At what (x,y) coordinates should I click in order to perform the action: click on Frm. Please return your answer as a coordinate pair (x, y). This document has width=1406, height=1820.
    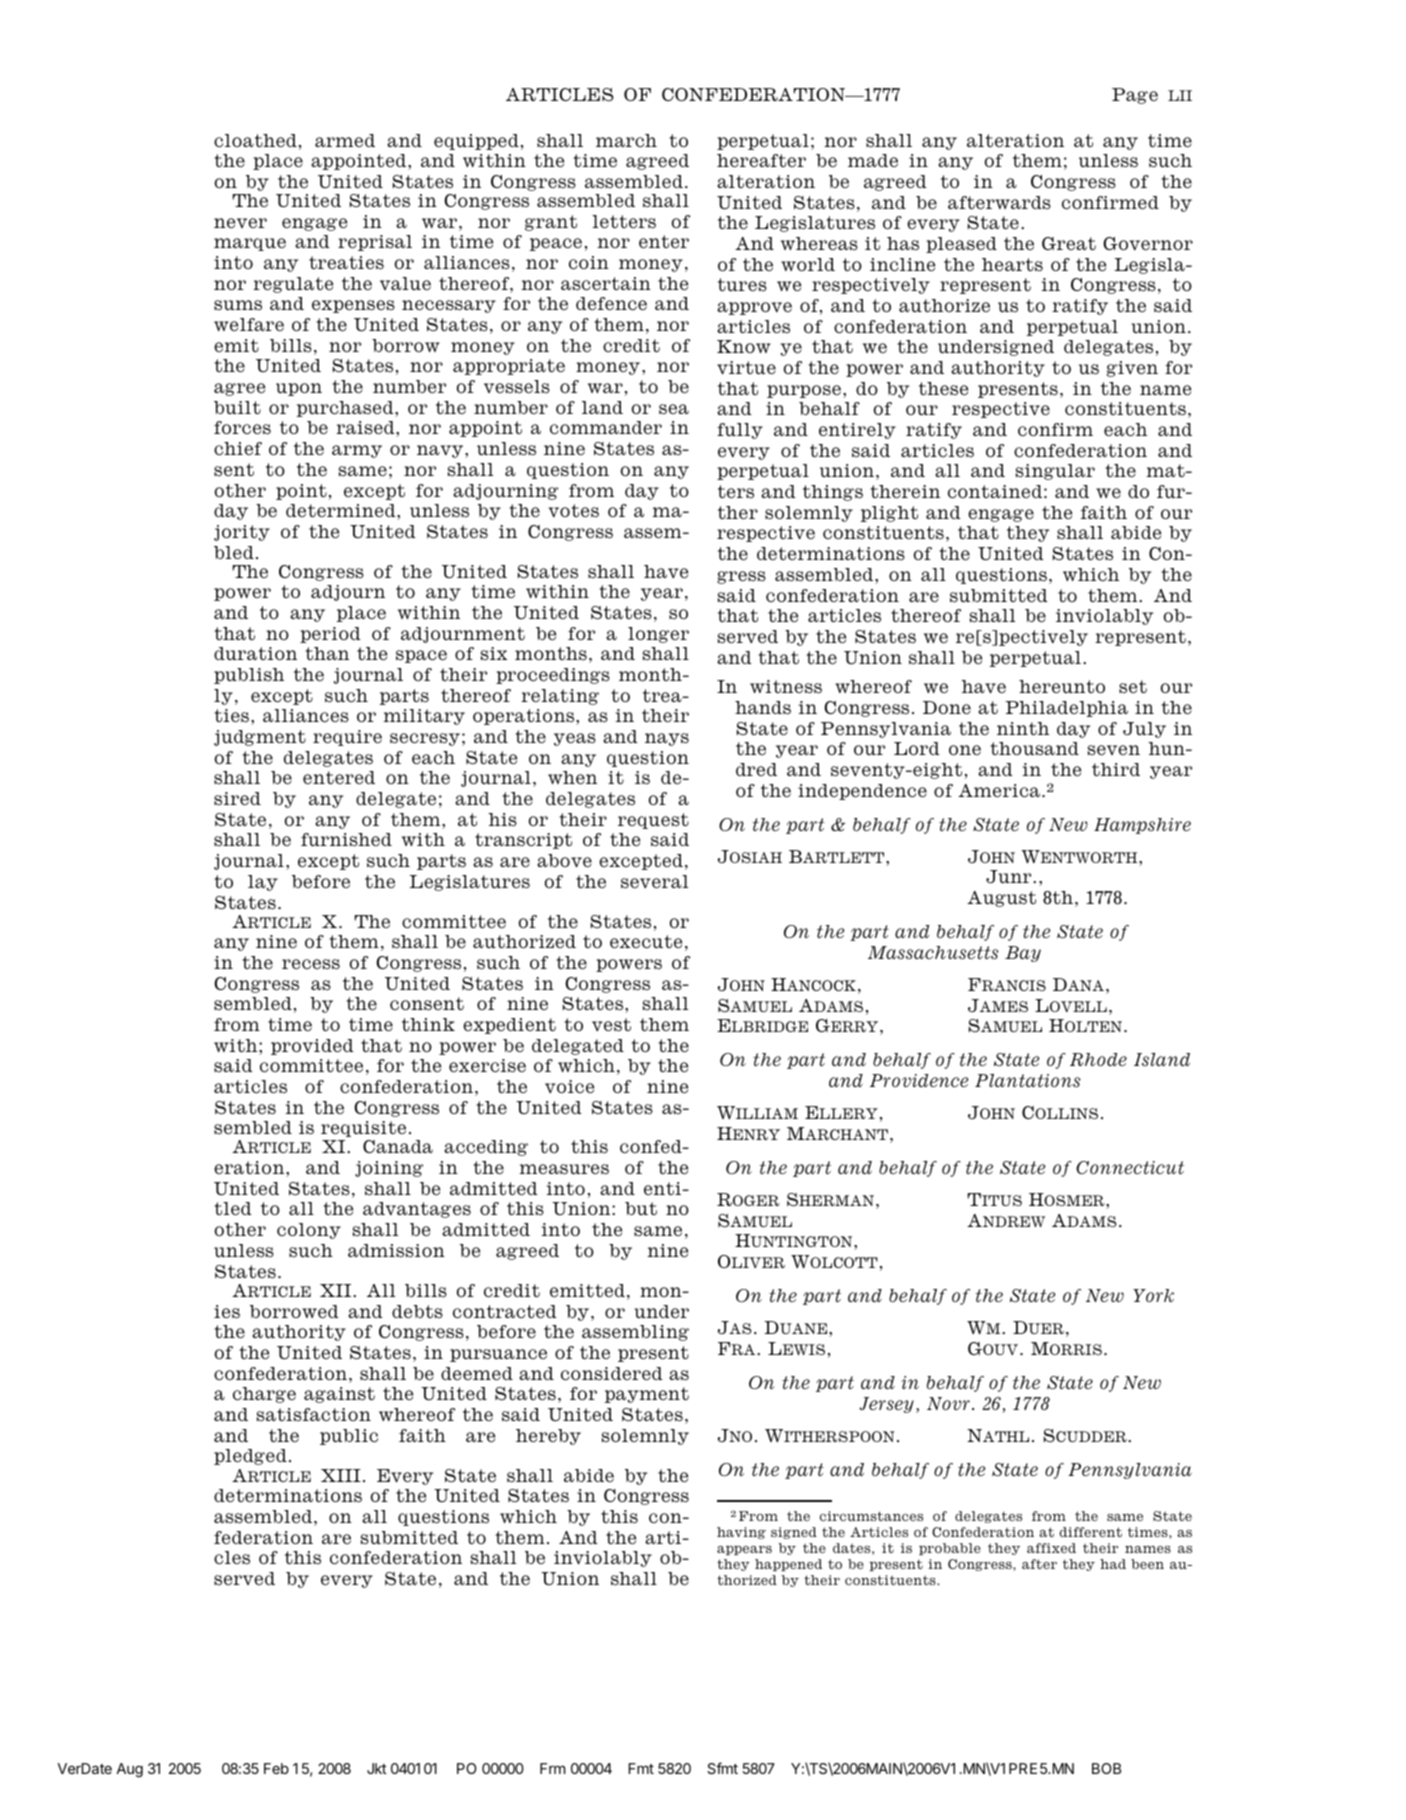
    Looking at the image, I should click on (552, 1768).
